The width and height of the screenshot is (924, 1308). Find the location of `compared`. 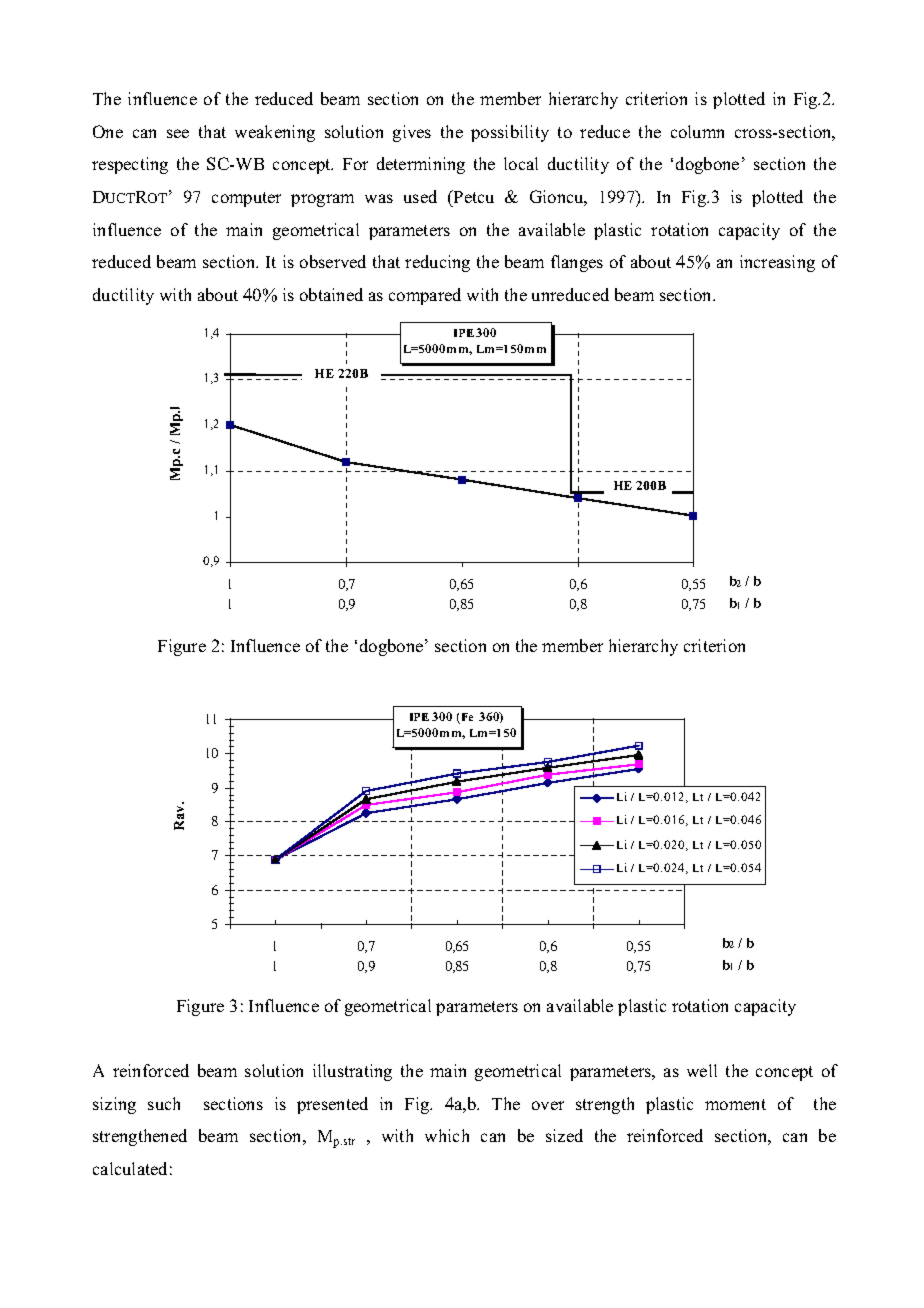

compared is located at coordinates (425, 296).
